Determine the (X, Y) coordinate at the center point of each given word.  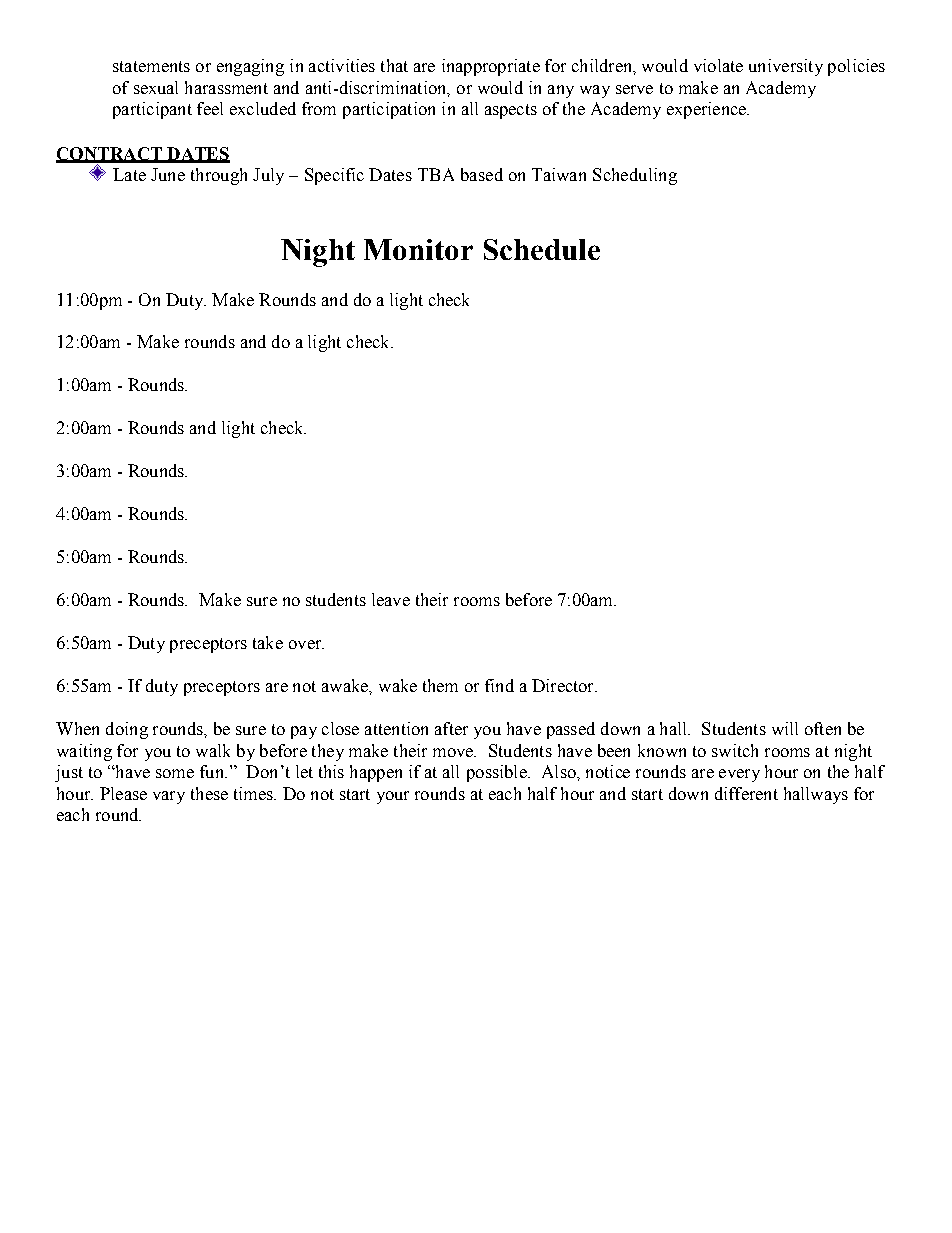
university (786, 67)
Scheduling (635, 176)
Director (564, 685)
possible (498, 773)
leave (391, 599)
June (168, 174)
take (268, 642)
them (440, 685)
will (785, 728)
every (739, 775)
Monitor (418, 249)
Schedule (542, 249)
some (175, 773)
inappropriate (491, 67)
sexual (156, 87)
